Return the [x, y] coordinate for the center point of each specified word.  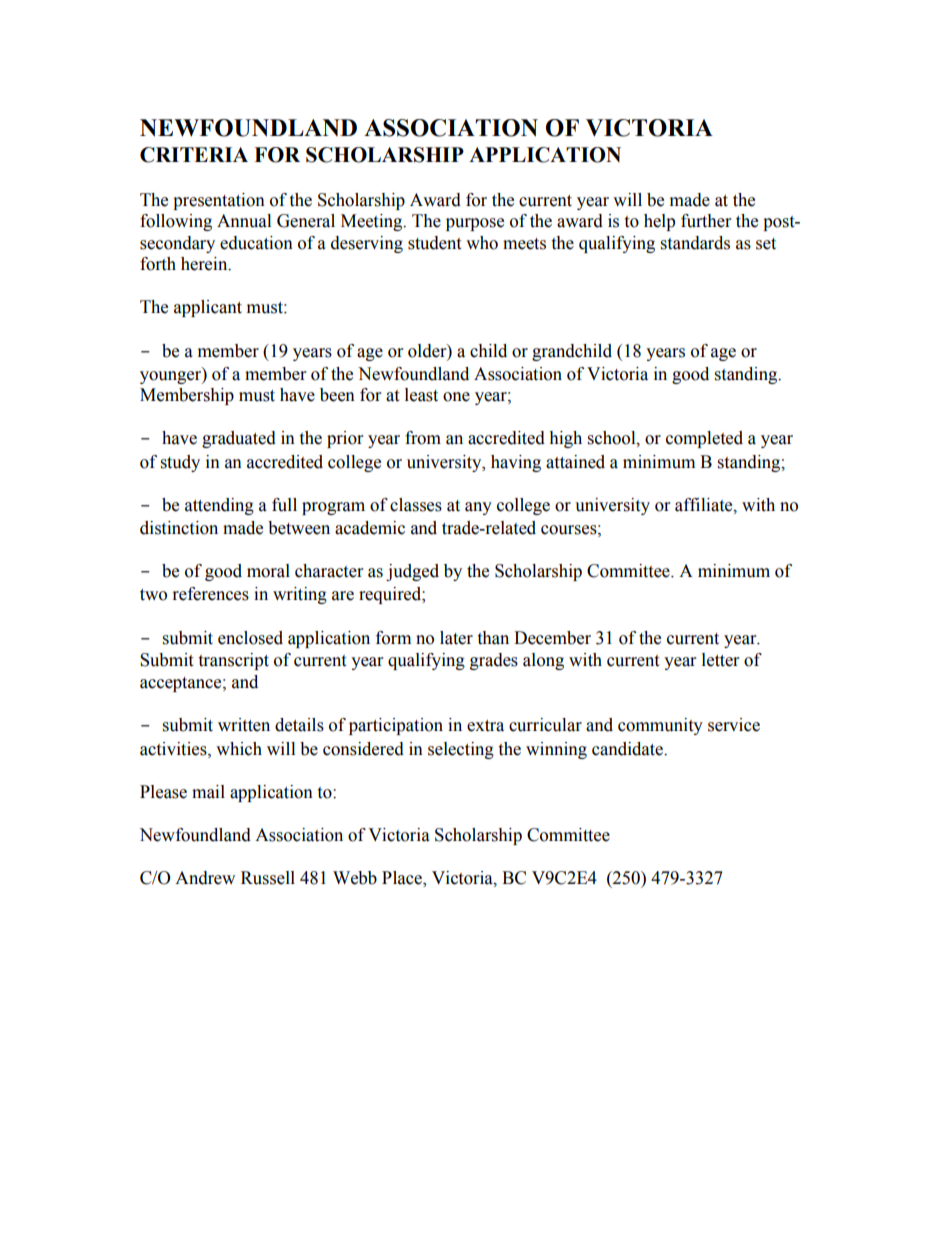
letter [720, 660]
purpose [475, 224]
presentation [219, 201]
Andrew [205, 878]
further [706, 221]
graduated [239, 439]
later [456, 638]
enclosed [250, 638]
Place [403, 879]
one [456, 397]
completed [704, 439]
